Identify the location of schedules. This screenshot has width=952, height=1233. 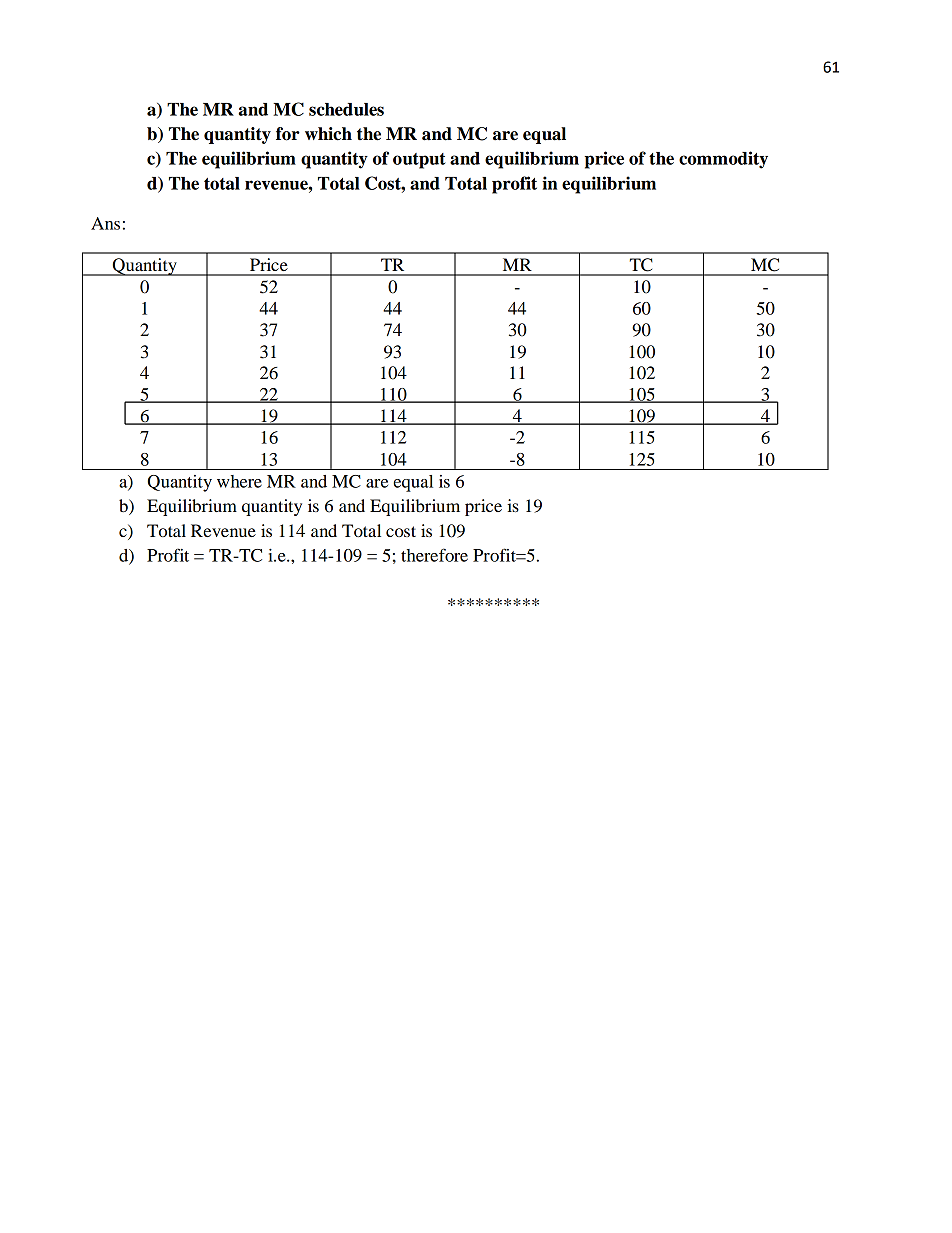
(346, 109).
